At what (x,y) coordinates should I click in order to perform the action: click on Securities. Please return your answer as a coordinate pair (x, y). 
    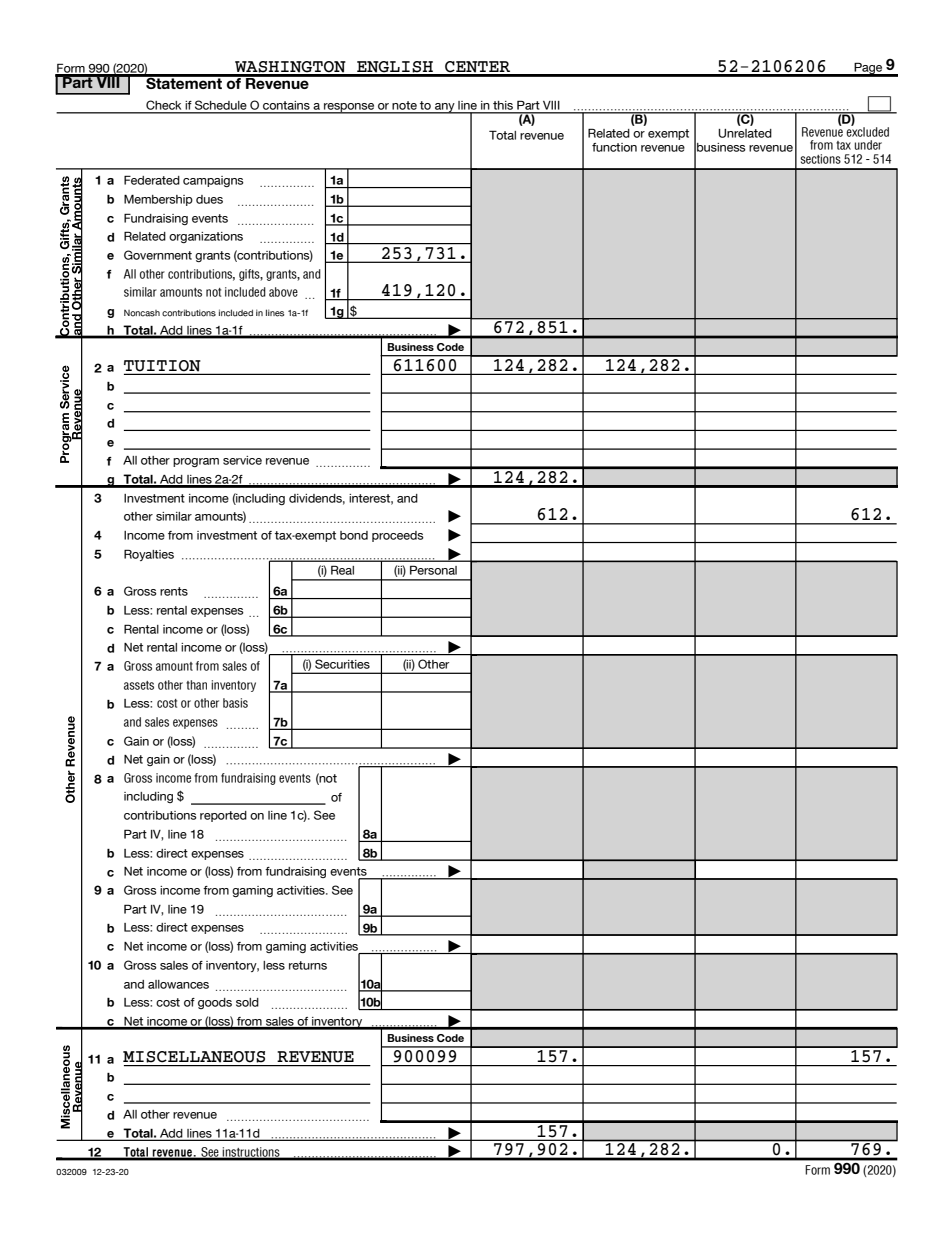
    Looking at the image, I should click on (342, 664).
